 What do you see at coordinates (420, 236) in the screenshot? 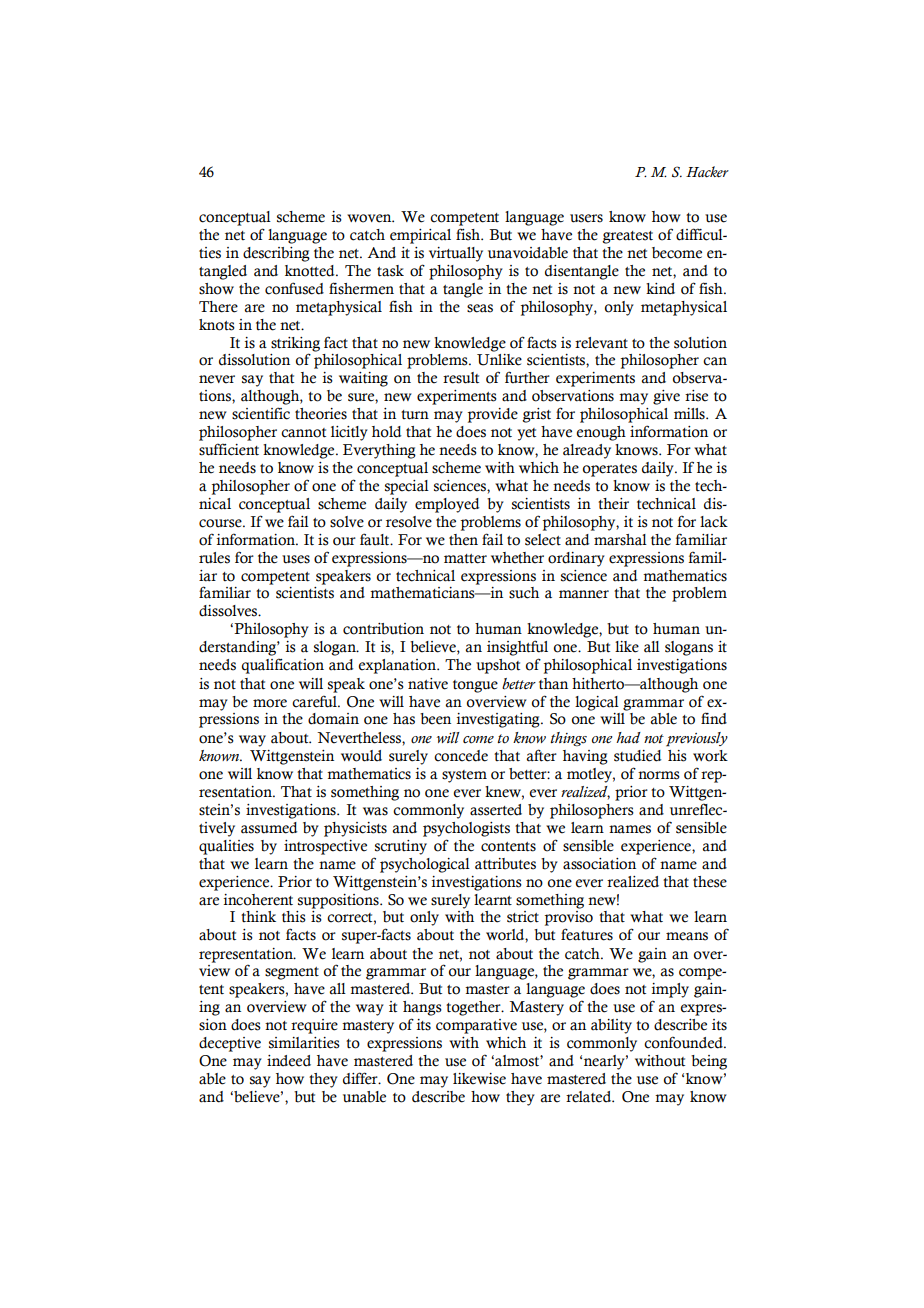
I see `empirical` at bounding box center [420, 236].
